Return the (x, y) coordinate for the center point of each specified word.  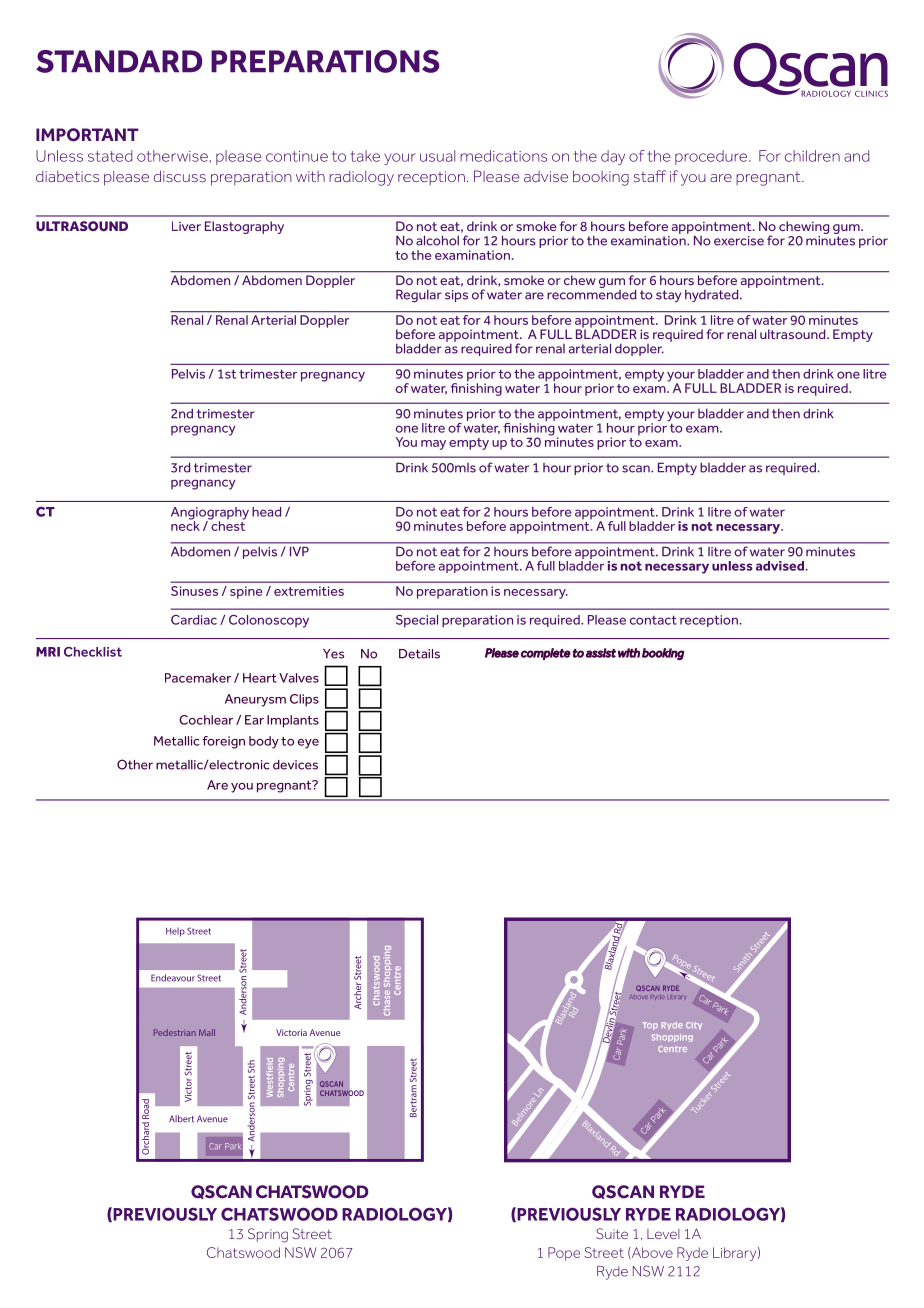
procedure (712, 157)
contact (653, 620)
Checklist (93, 652)
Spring (268, 1235)
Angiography (210, 514)
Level (663, 1234)
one (848, 375)
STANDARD (119, 61)
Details (419, 654)
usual (437, 156)
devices (295, 765)
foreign (223, 742)
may (433, 445)
